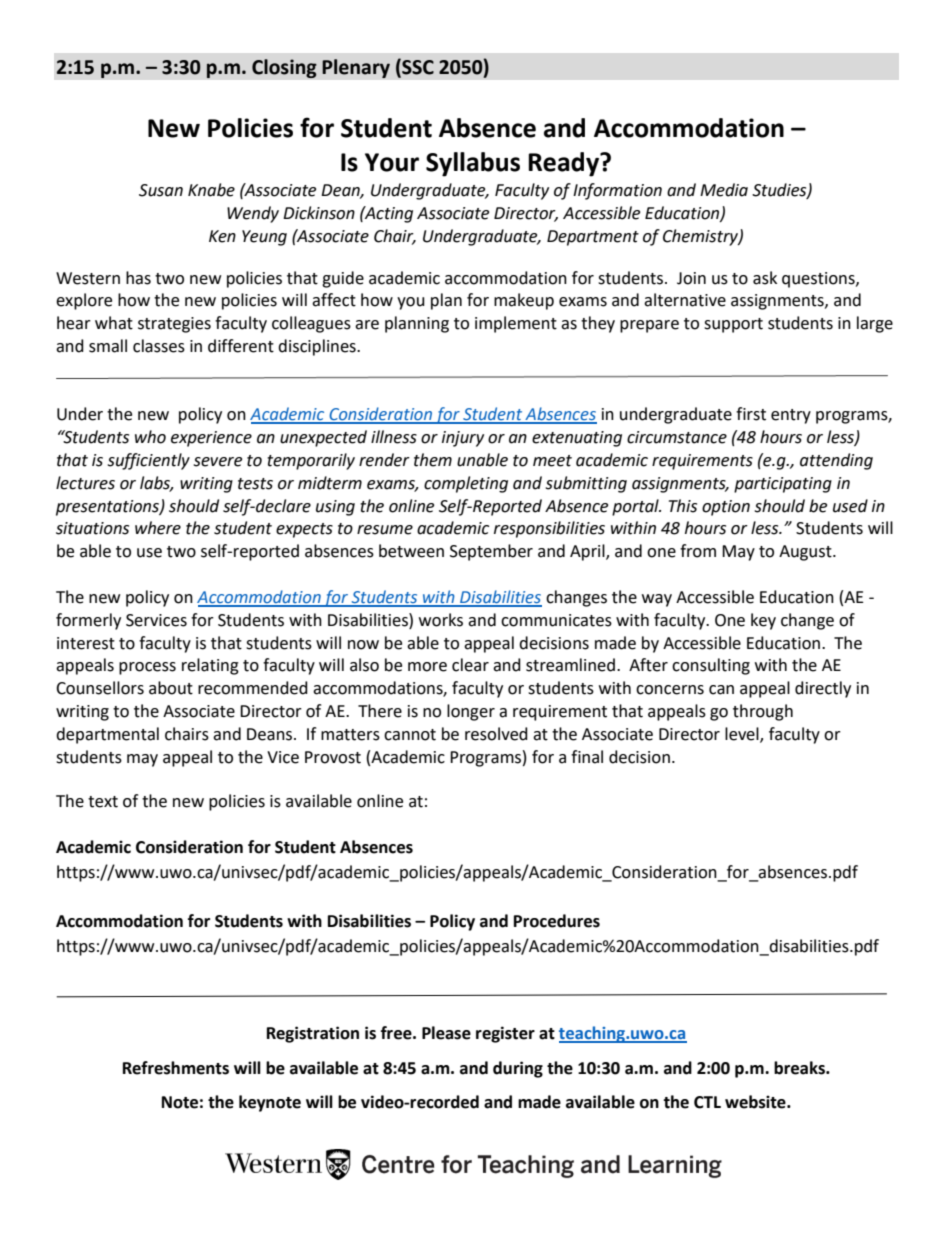  I want to click on about, so click(171, 688).
